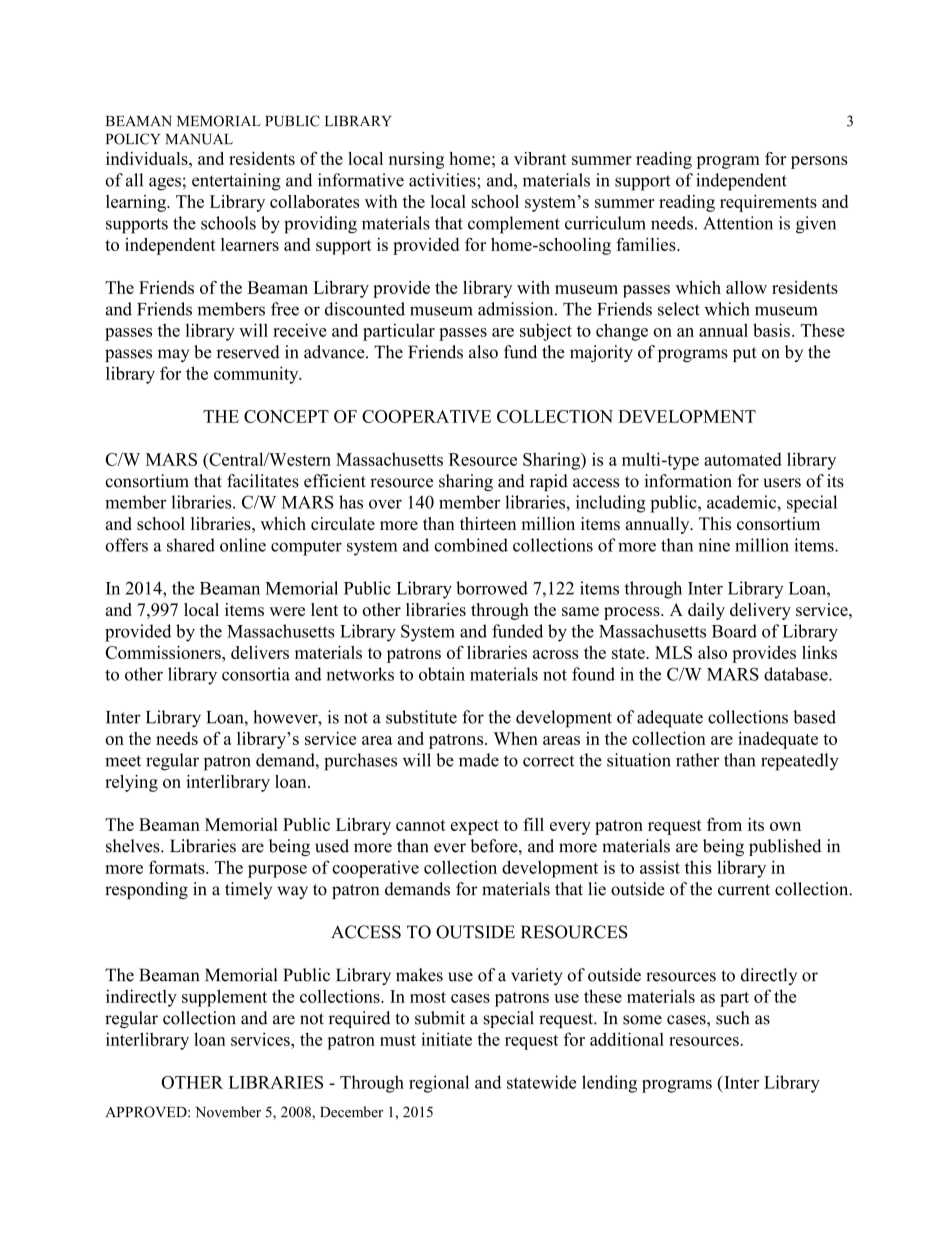 This image has height=1233, width=952. What do you see at coordinates (443, 180) in the image?
I see `activities` at bounding box center [443, 180].
